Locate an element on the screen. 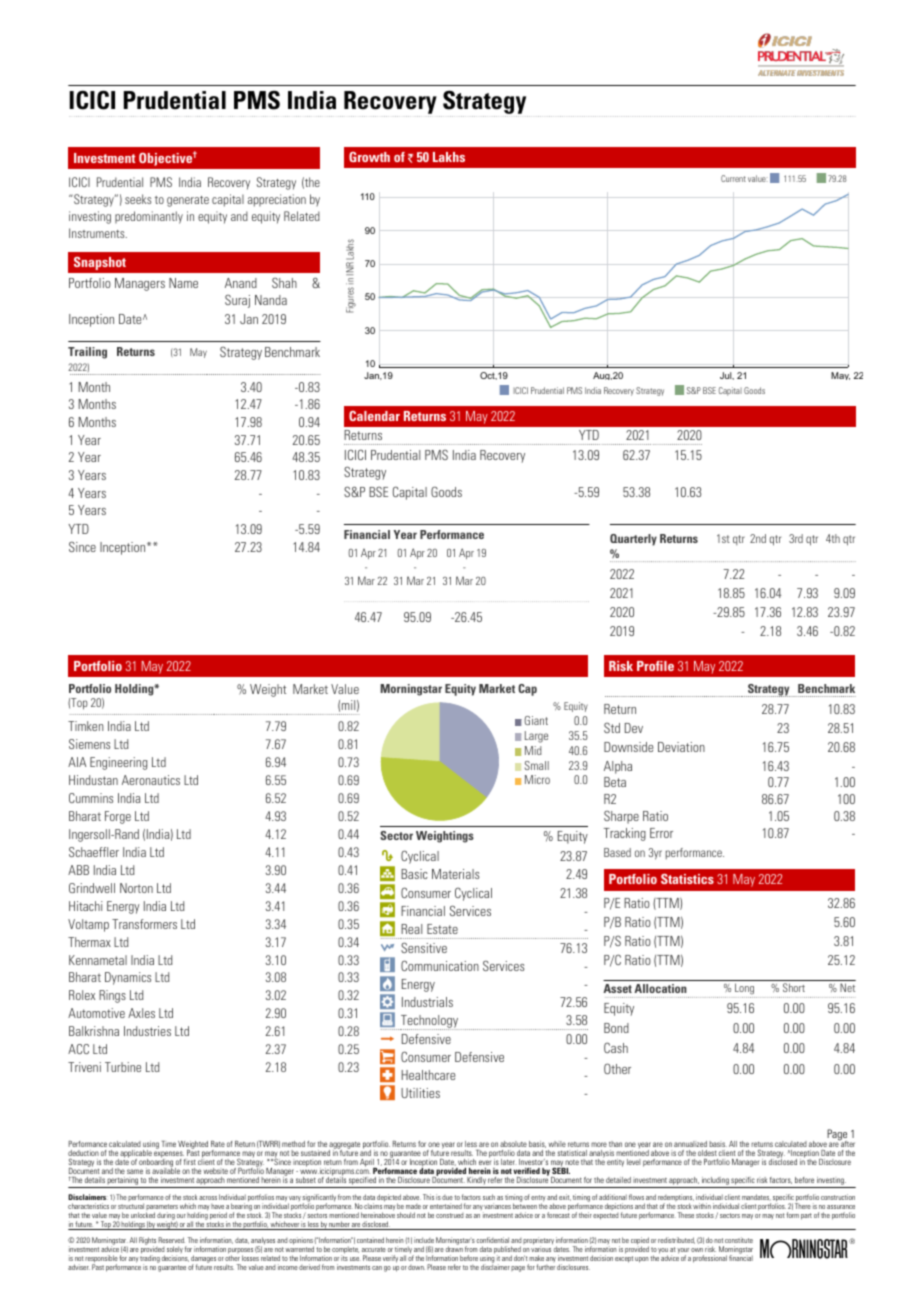 The width and height of the screenshot is (924, 1308). seeks is located at coordinates (138, 199).
